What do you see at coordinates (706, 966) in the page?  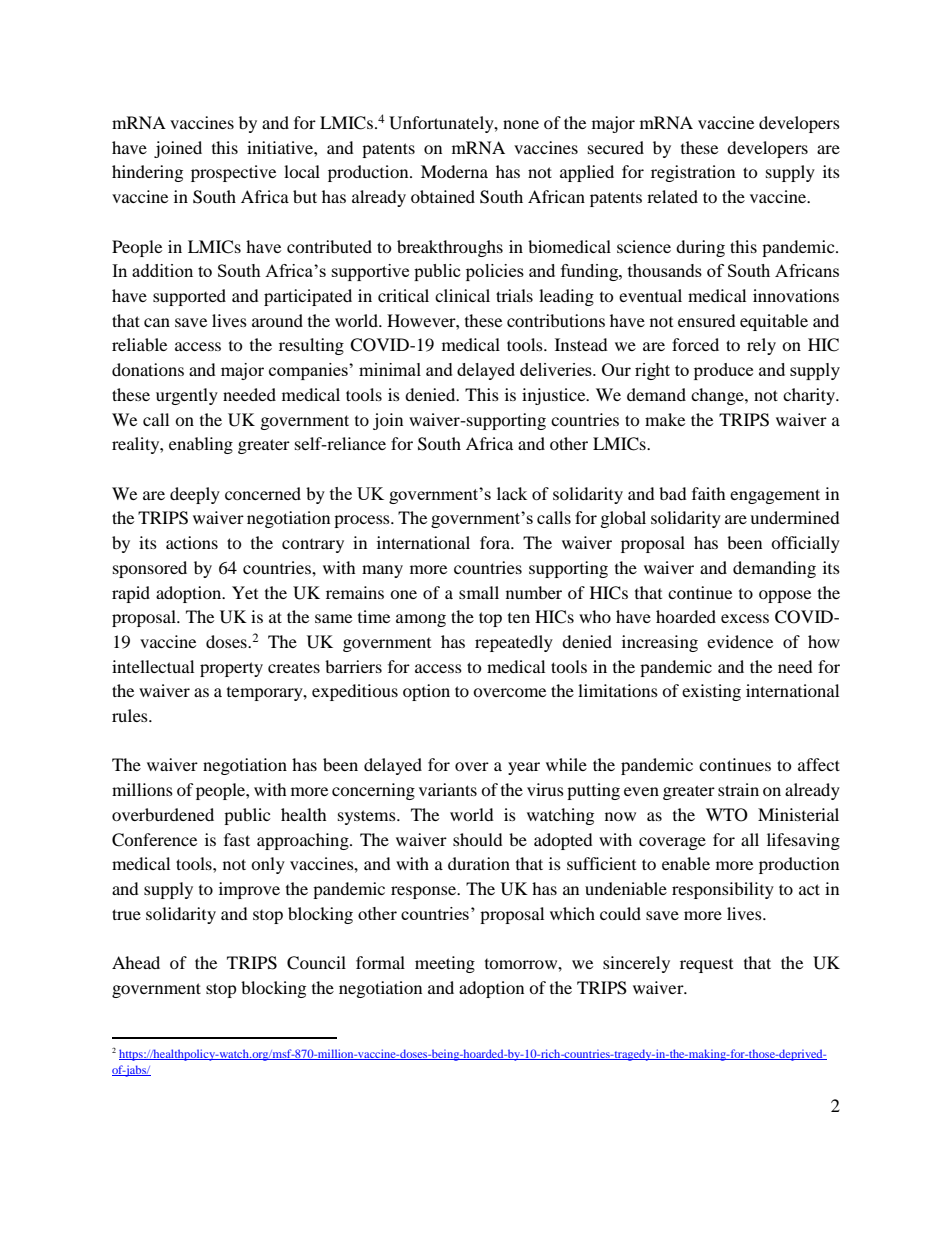 I see `request` at bounding box center [706, 966].
